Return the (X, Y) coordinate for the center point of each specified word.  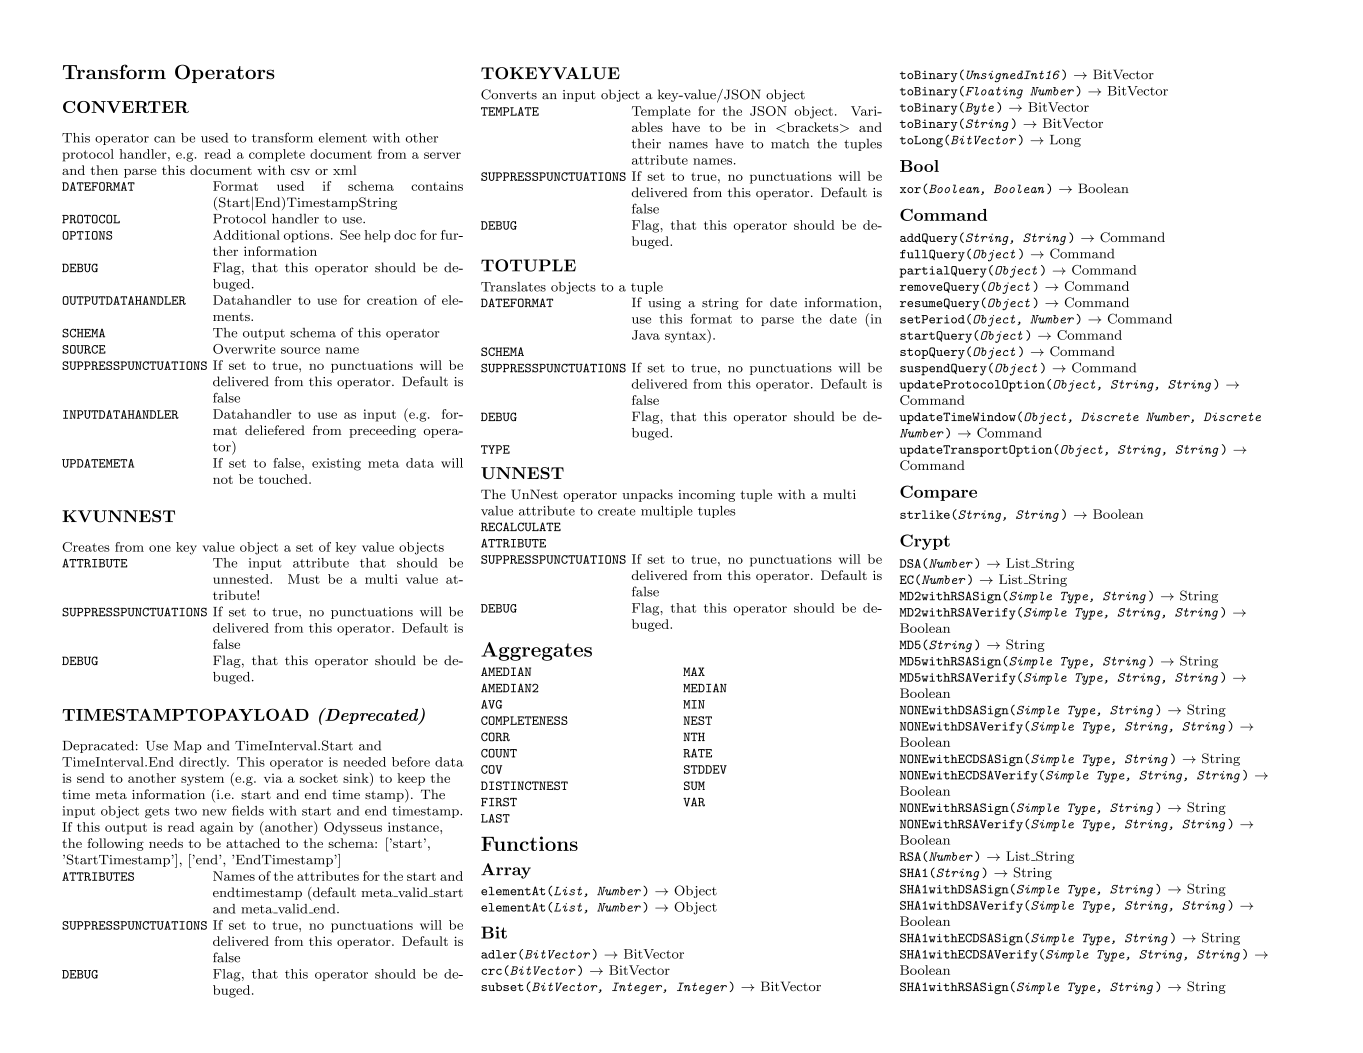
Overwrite (244, 349)
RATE (697, 753)
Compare (938, 493)
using (664, 304)
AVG (491, 704)
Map (188, 747)
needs (166, 843)
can (164, 139)
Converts (509, 94)
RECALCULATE (521, 527)
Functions (529, 843)
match (790, 143)
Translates (513, 287)
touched (284, 479)
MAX (694, 671)
